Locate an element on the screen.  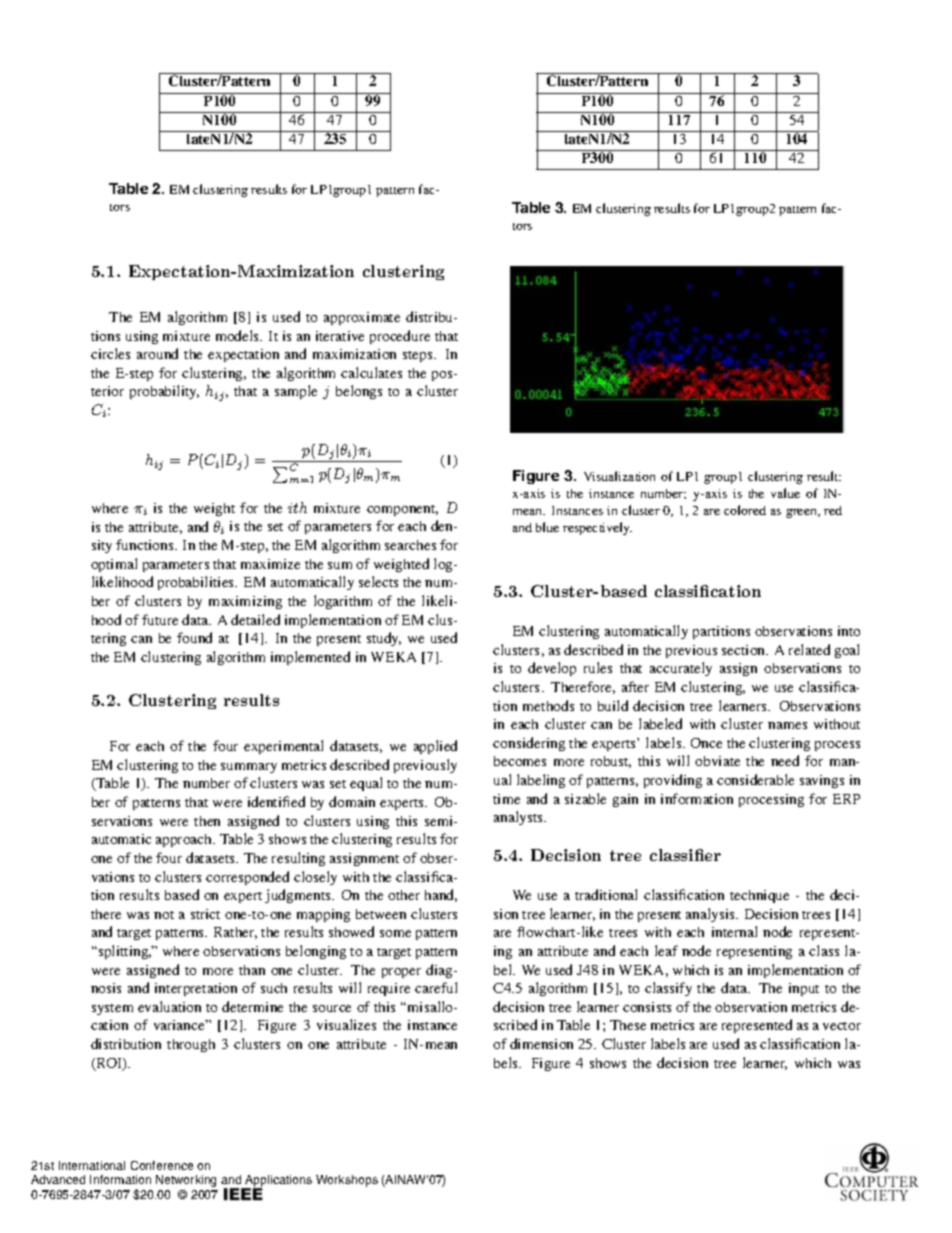
Workshops is located at coordinates (347, 1181).
